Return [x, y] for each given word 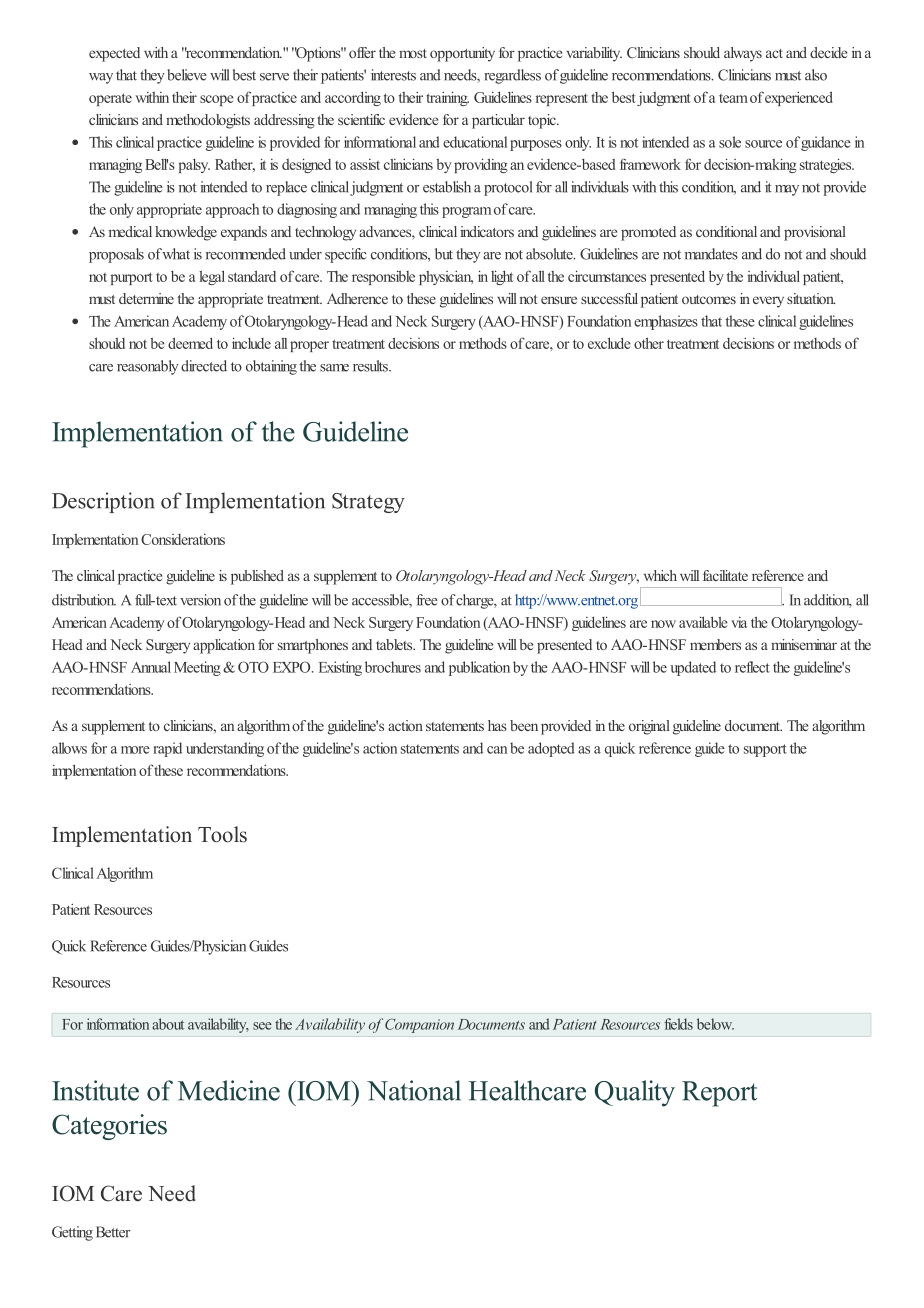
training [447, 98]
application [224, 646]
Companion [419, 1025]
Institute [95, 1090]
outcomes [709, 299]
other [649, 343]
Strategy [368, 503]
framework [650, 164]
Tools [222, 834]
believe [187, 75]
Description [103, 502]
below [715, 1024]
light [502, 277]
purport [131, 278]
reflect [752, 667]
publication [479, 668]
